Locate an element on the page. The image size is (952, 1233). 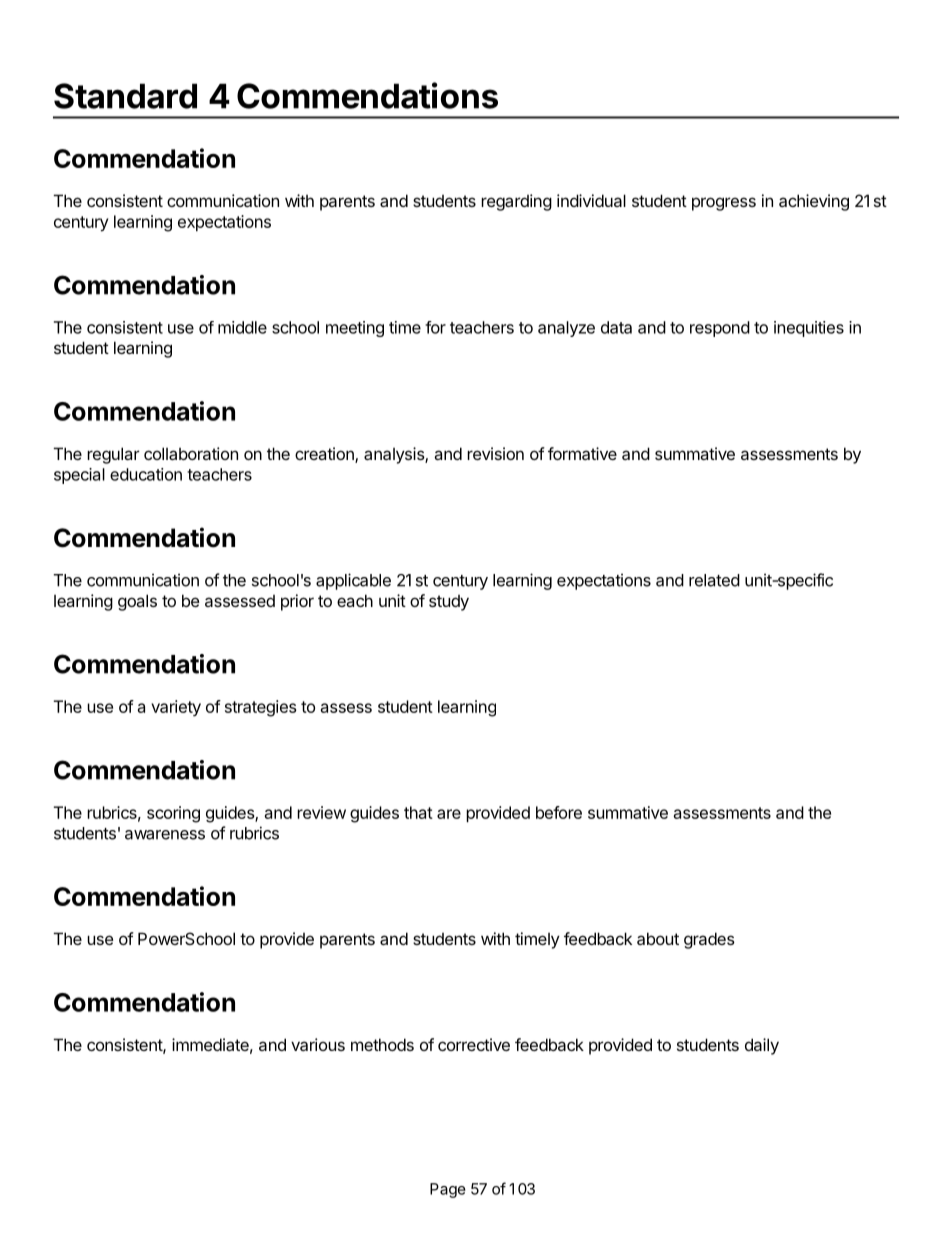
regarding is located at coordinates (516, 202).
